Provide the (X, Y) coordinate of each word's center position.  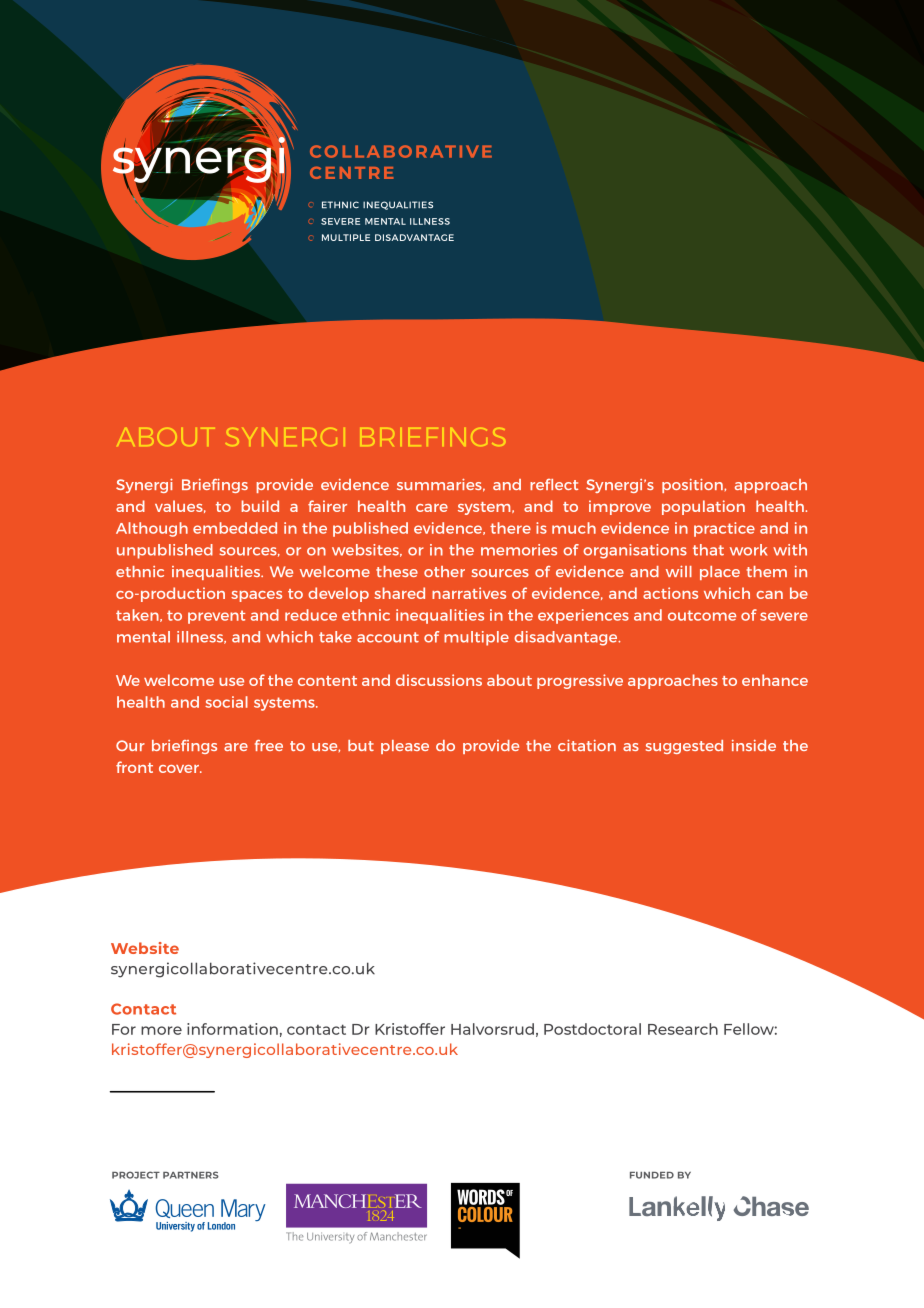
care (432, 508)
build (260, 506)
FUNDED (652, 1175)
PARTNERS (191, 1175)
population (703, 507)
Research (683, 1029)
